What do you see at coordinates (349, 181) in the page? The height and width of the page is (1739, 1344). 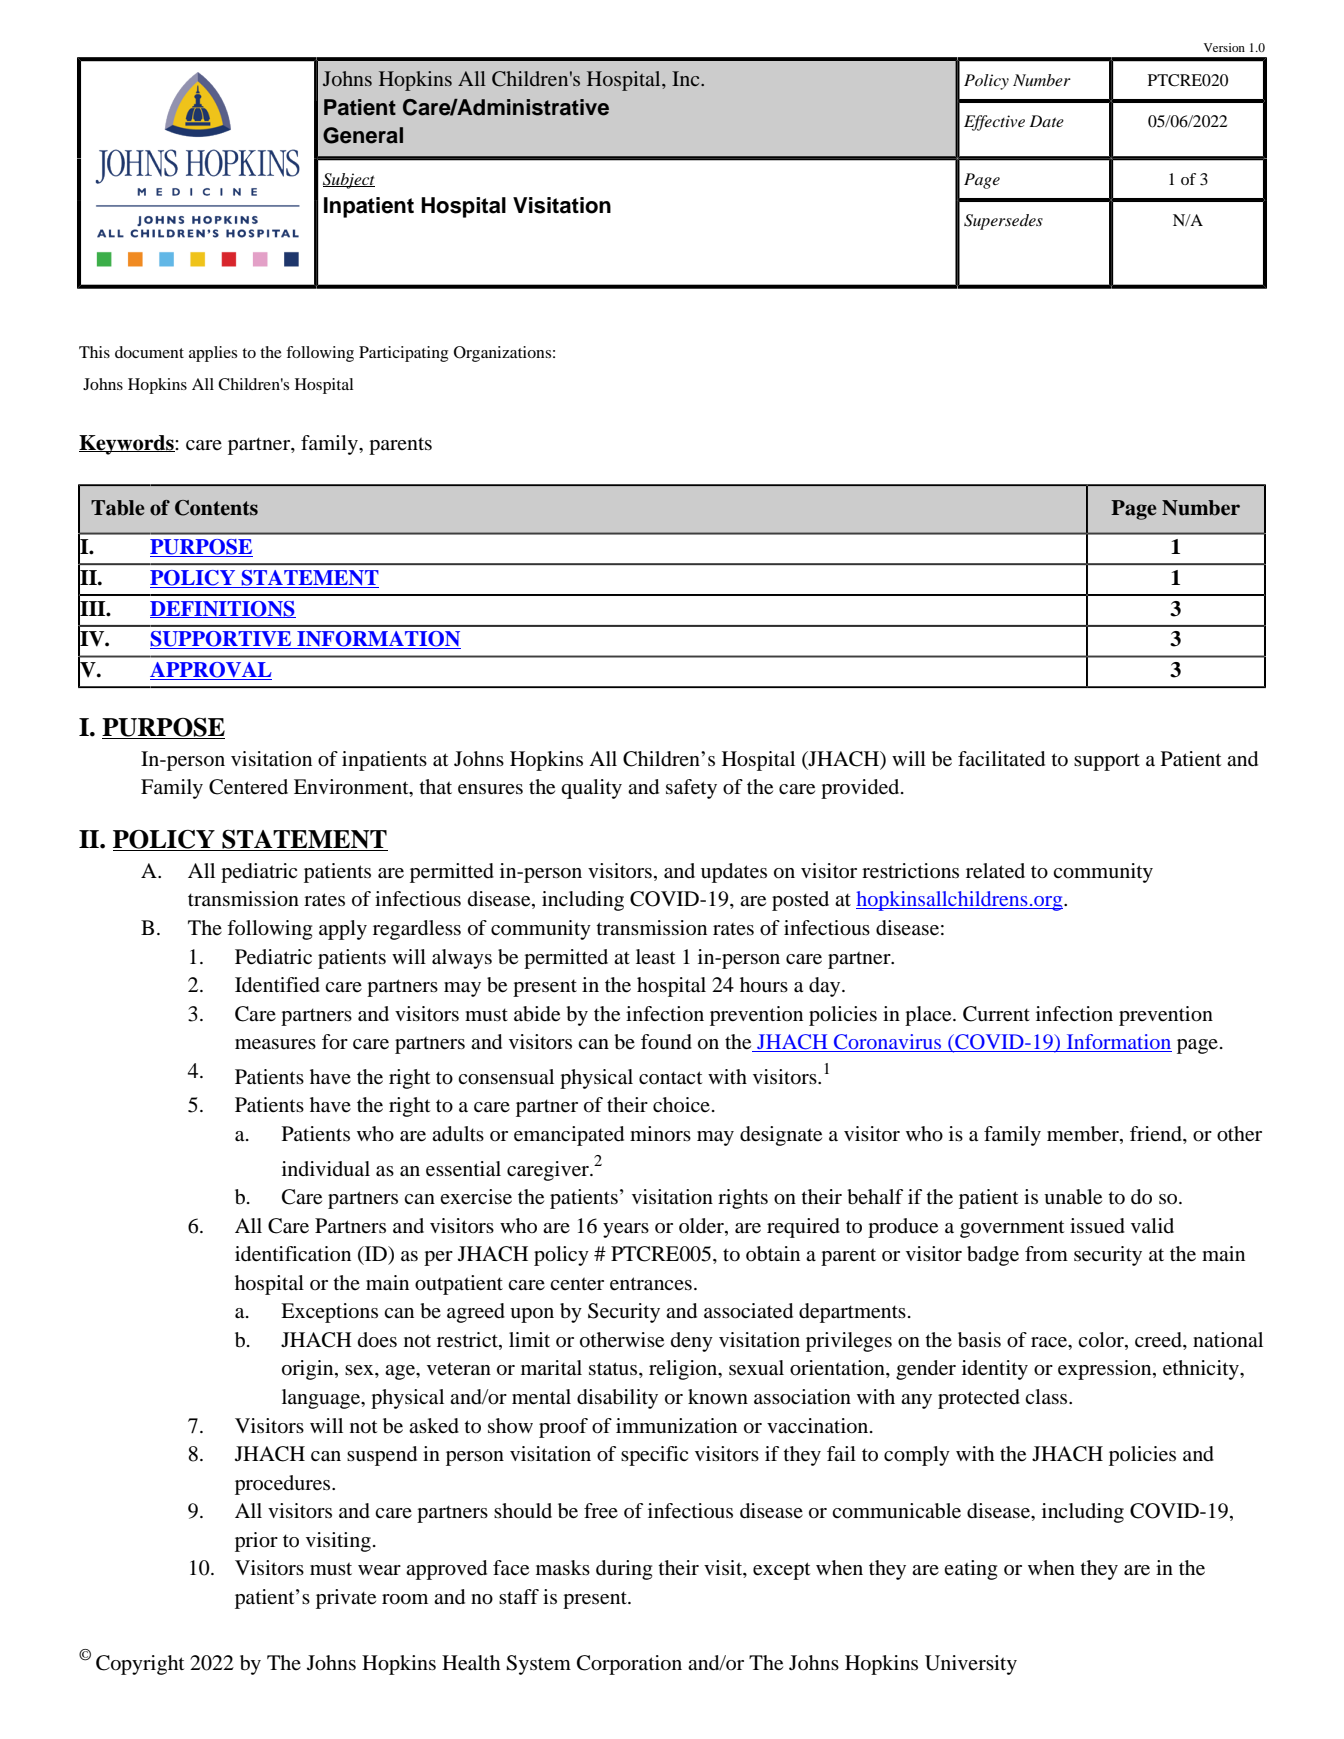 I see `Subject` at bounding box center [349, 181].
